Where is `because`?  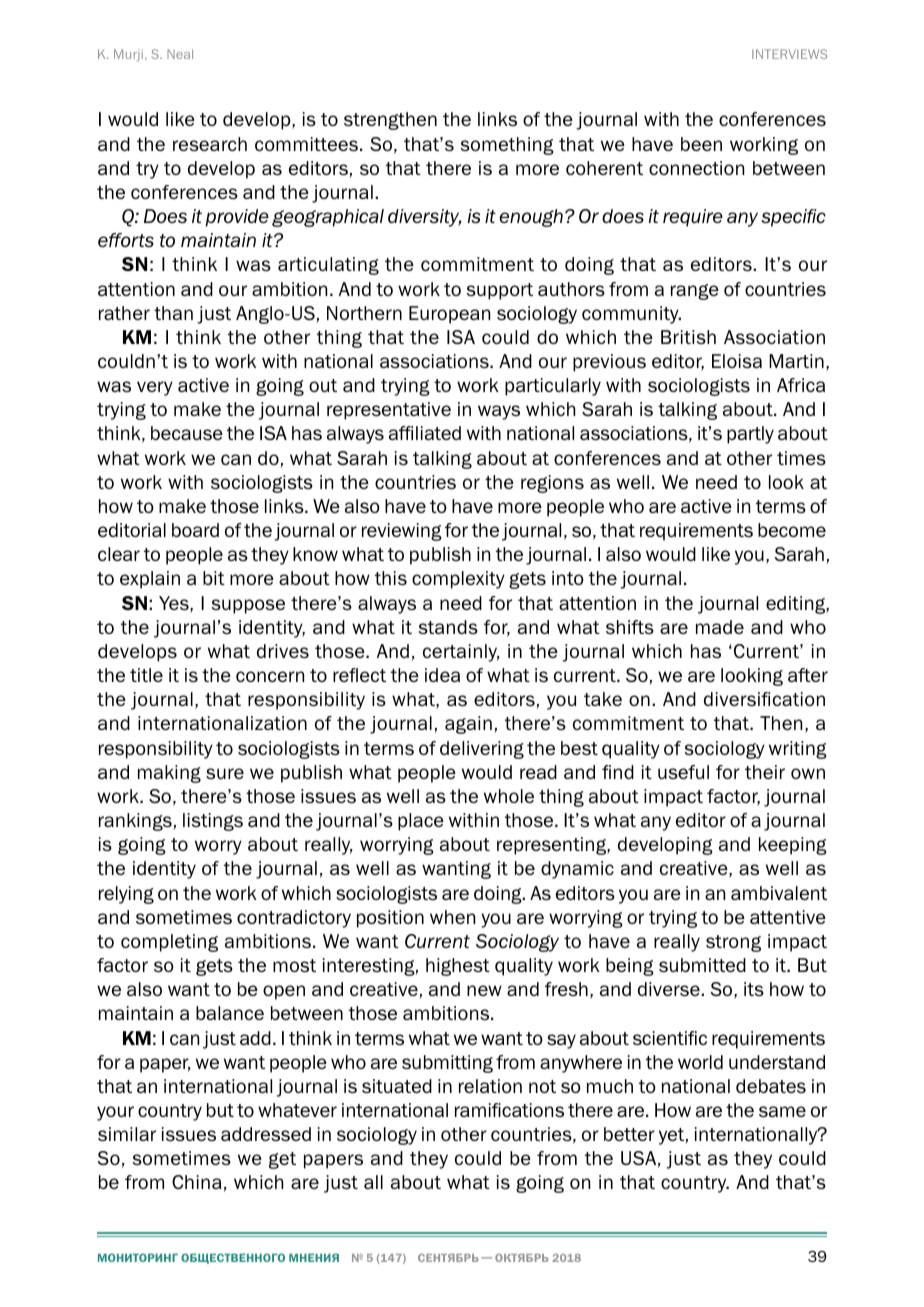
because is located at coordinates (187, 433).
